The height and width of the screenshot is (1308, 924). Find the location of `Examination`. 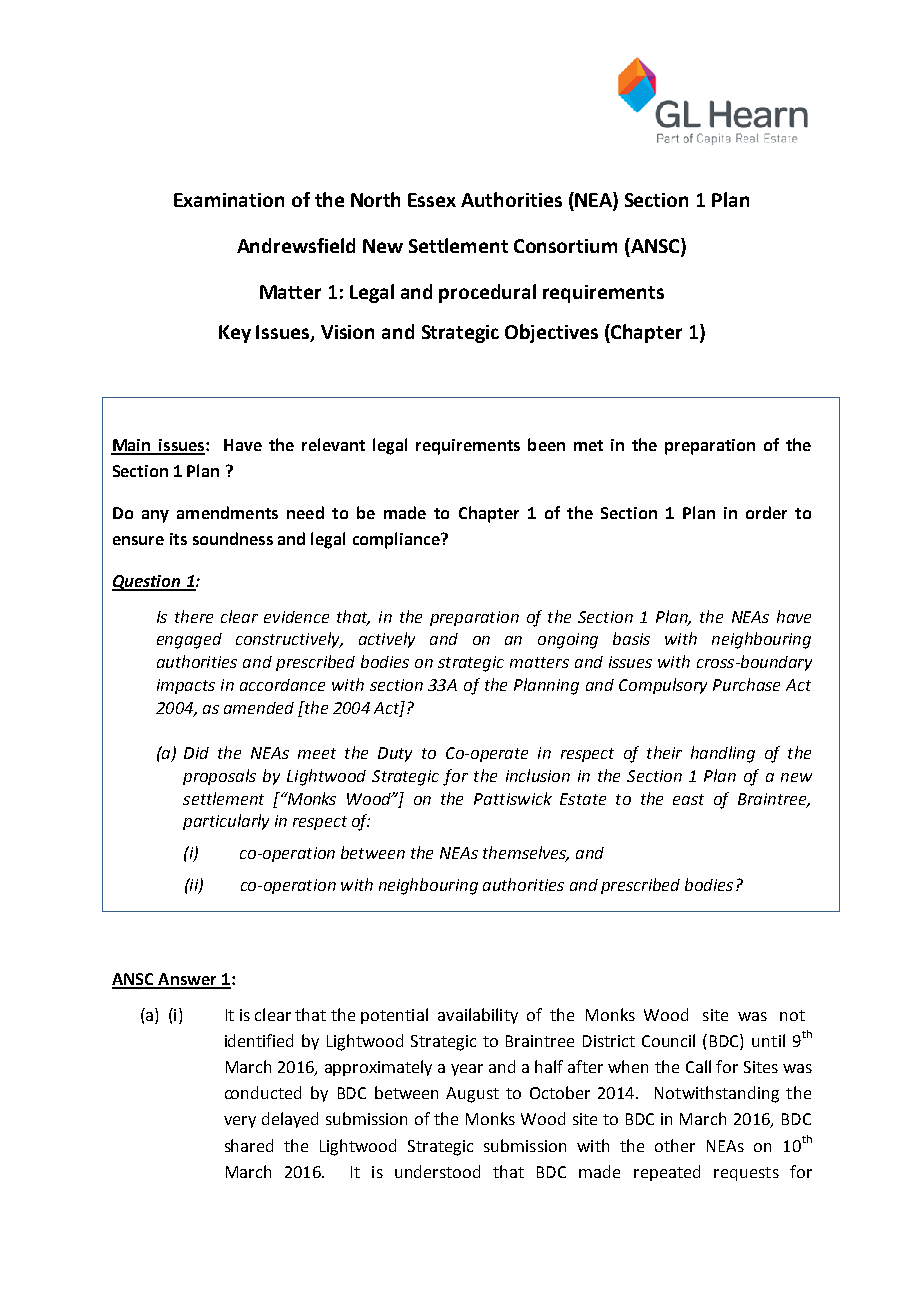

Examination is located at coordinates (229, 200).
